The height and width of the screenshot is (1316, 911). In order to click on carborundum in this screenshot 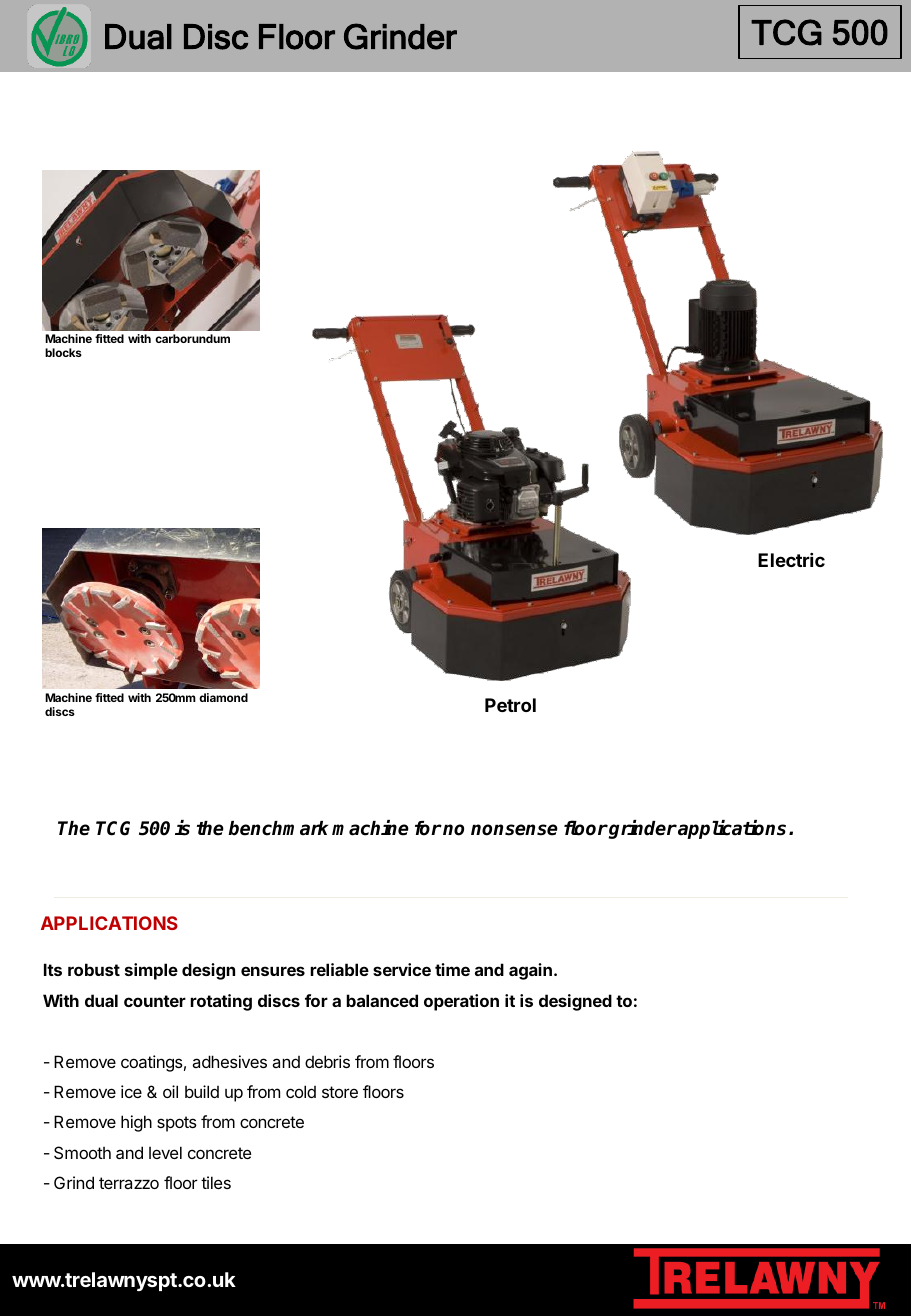, I will do `click(192, 338)`.
